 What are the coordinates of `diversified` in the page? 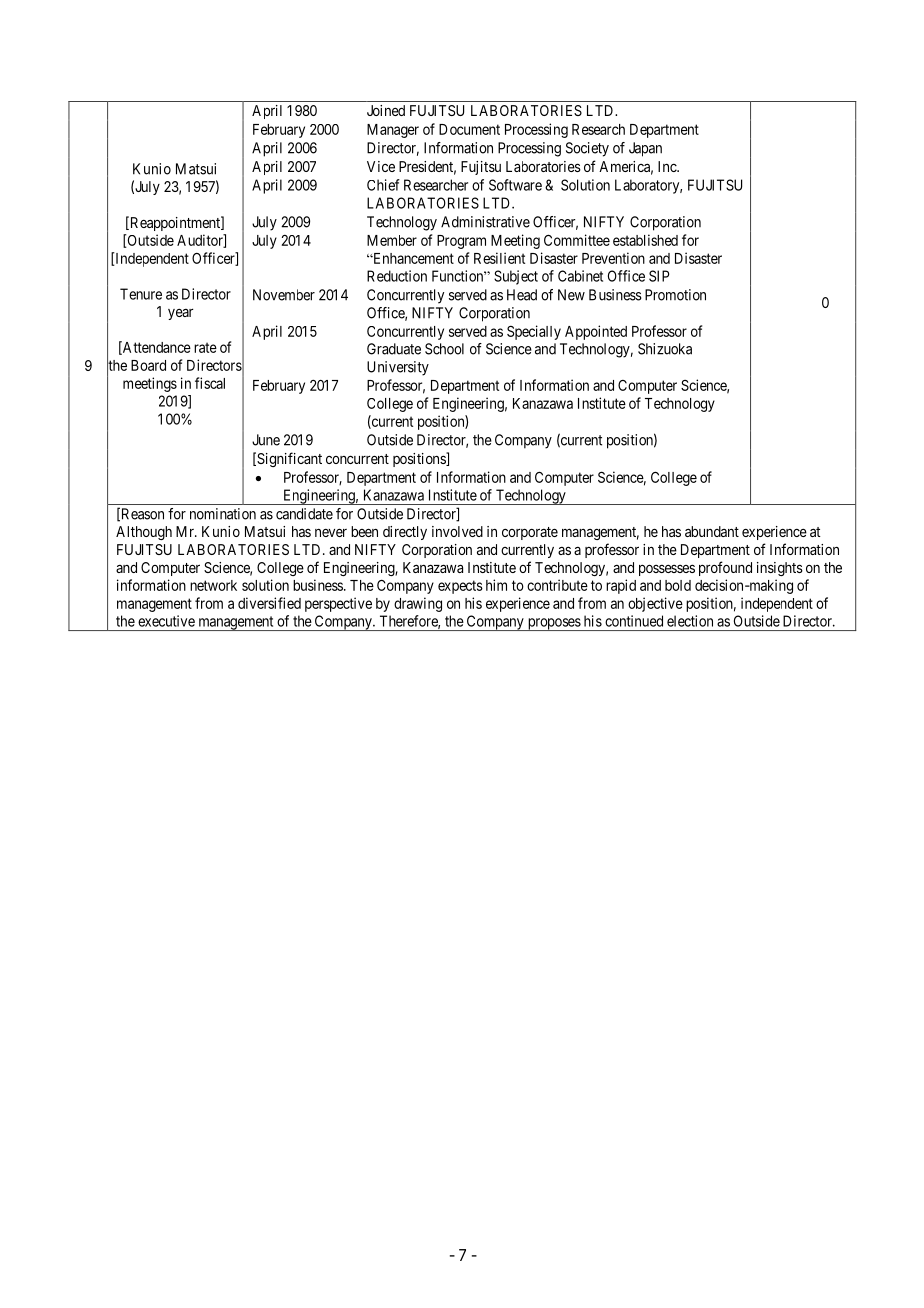 It's located at (269, 603).
